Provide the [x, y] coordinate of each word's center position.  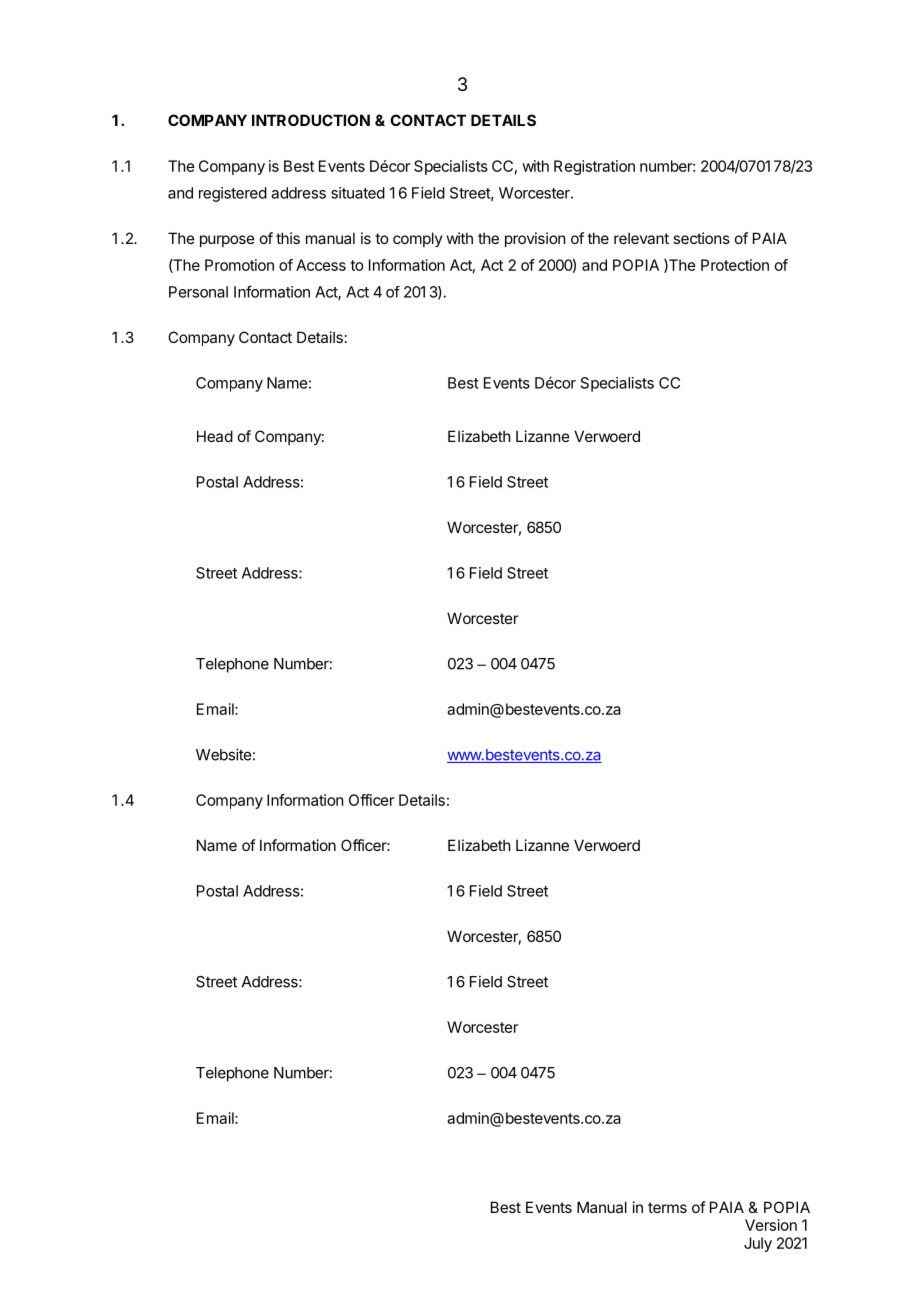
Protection [735, 265]
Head [215, 436]
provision [535, 239]
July [758, 1244]
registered [233, 194]
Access [321, 265]
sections [701, 238]
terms [667, 1207]
